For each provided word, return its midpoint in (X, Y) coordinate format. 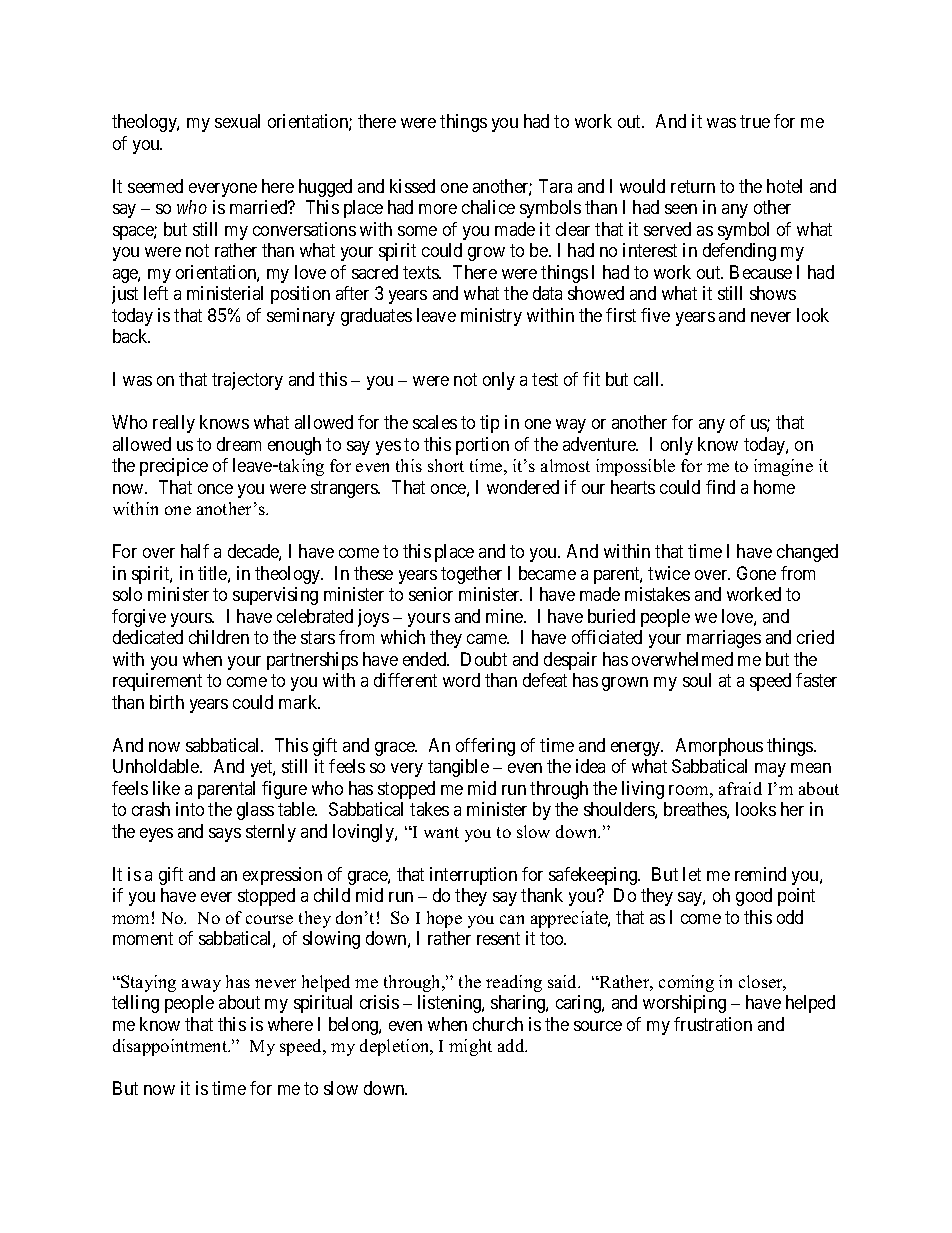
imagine (783, 467)
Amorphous (719, 747)
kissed (412, 186)
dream (239, 444)
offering (485, 747)
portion (482, 446)
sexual (237, 121)
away (201, 985)
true (755, 122)
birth (167, 702)
